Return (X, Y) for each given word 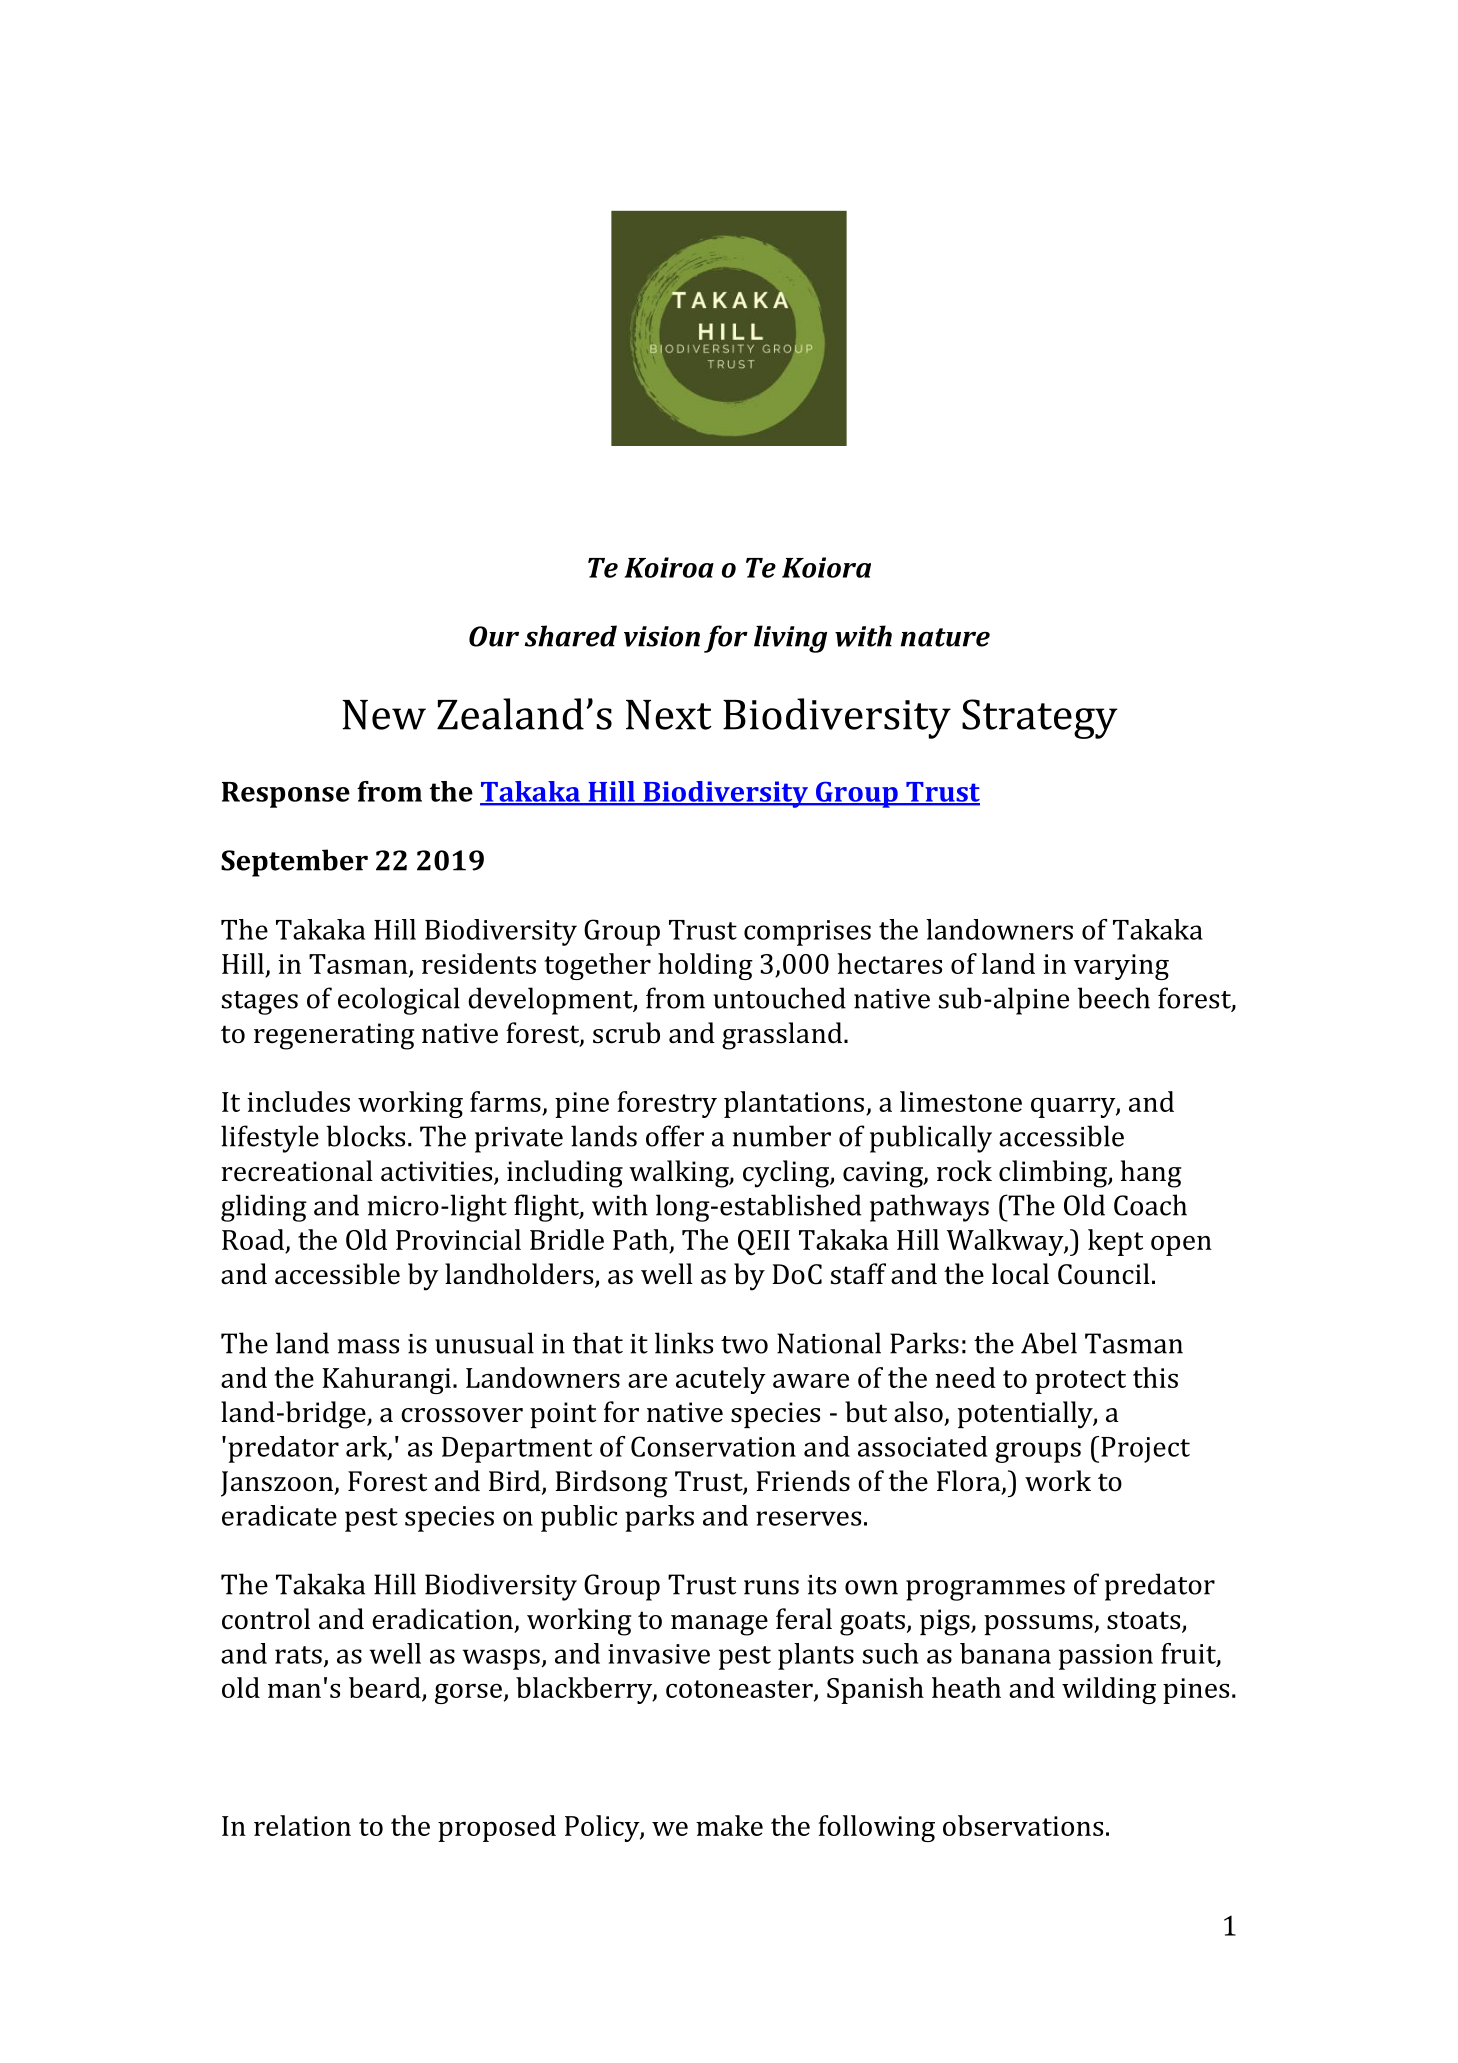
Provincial (458, 1239)
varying (1121, 967)
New (384, 715)
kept (1115, 1242)
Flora (970, 1482)
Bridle (567, 1239)
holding (705, 966)
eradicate (279, 1515)
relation (302, 1825)
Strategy (1040, 719)
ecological (399, 1001)
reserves (808, 1518)
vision (662, 636)
